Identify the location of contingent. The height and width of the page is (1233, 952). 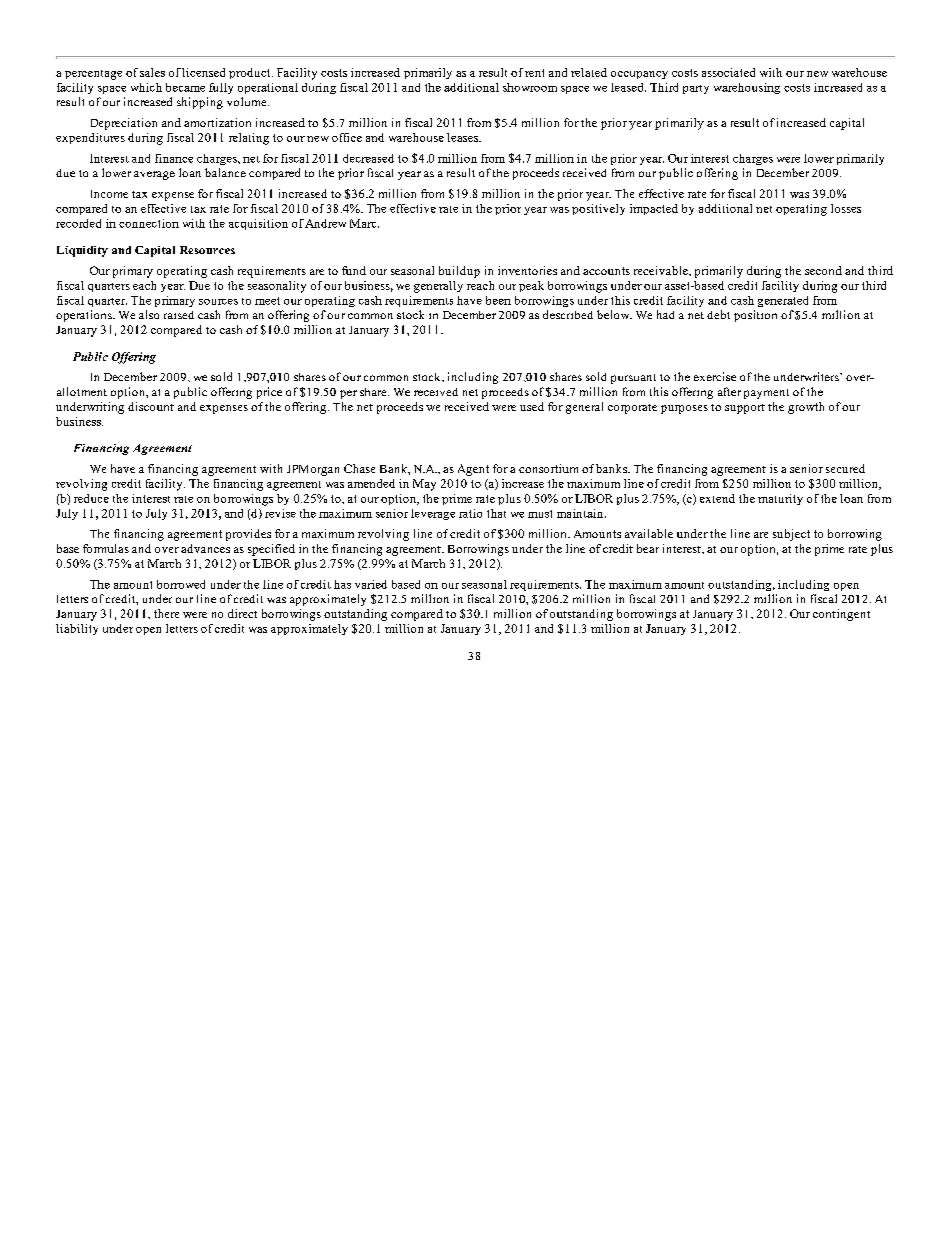
(841, 615).
